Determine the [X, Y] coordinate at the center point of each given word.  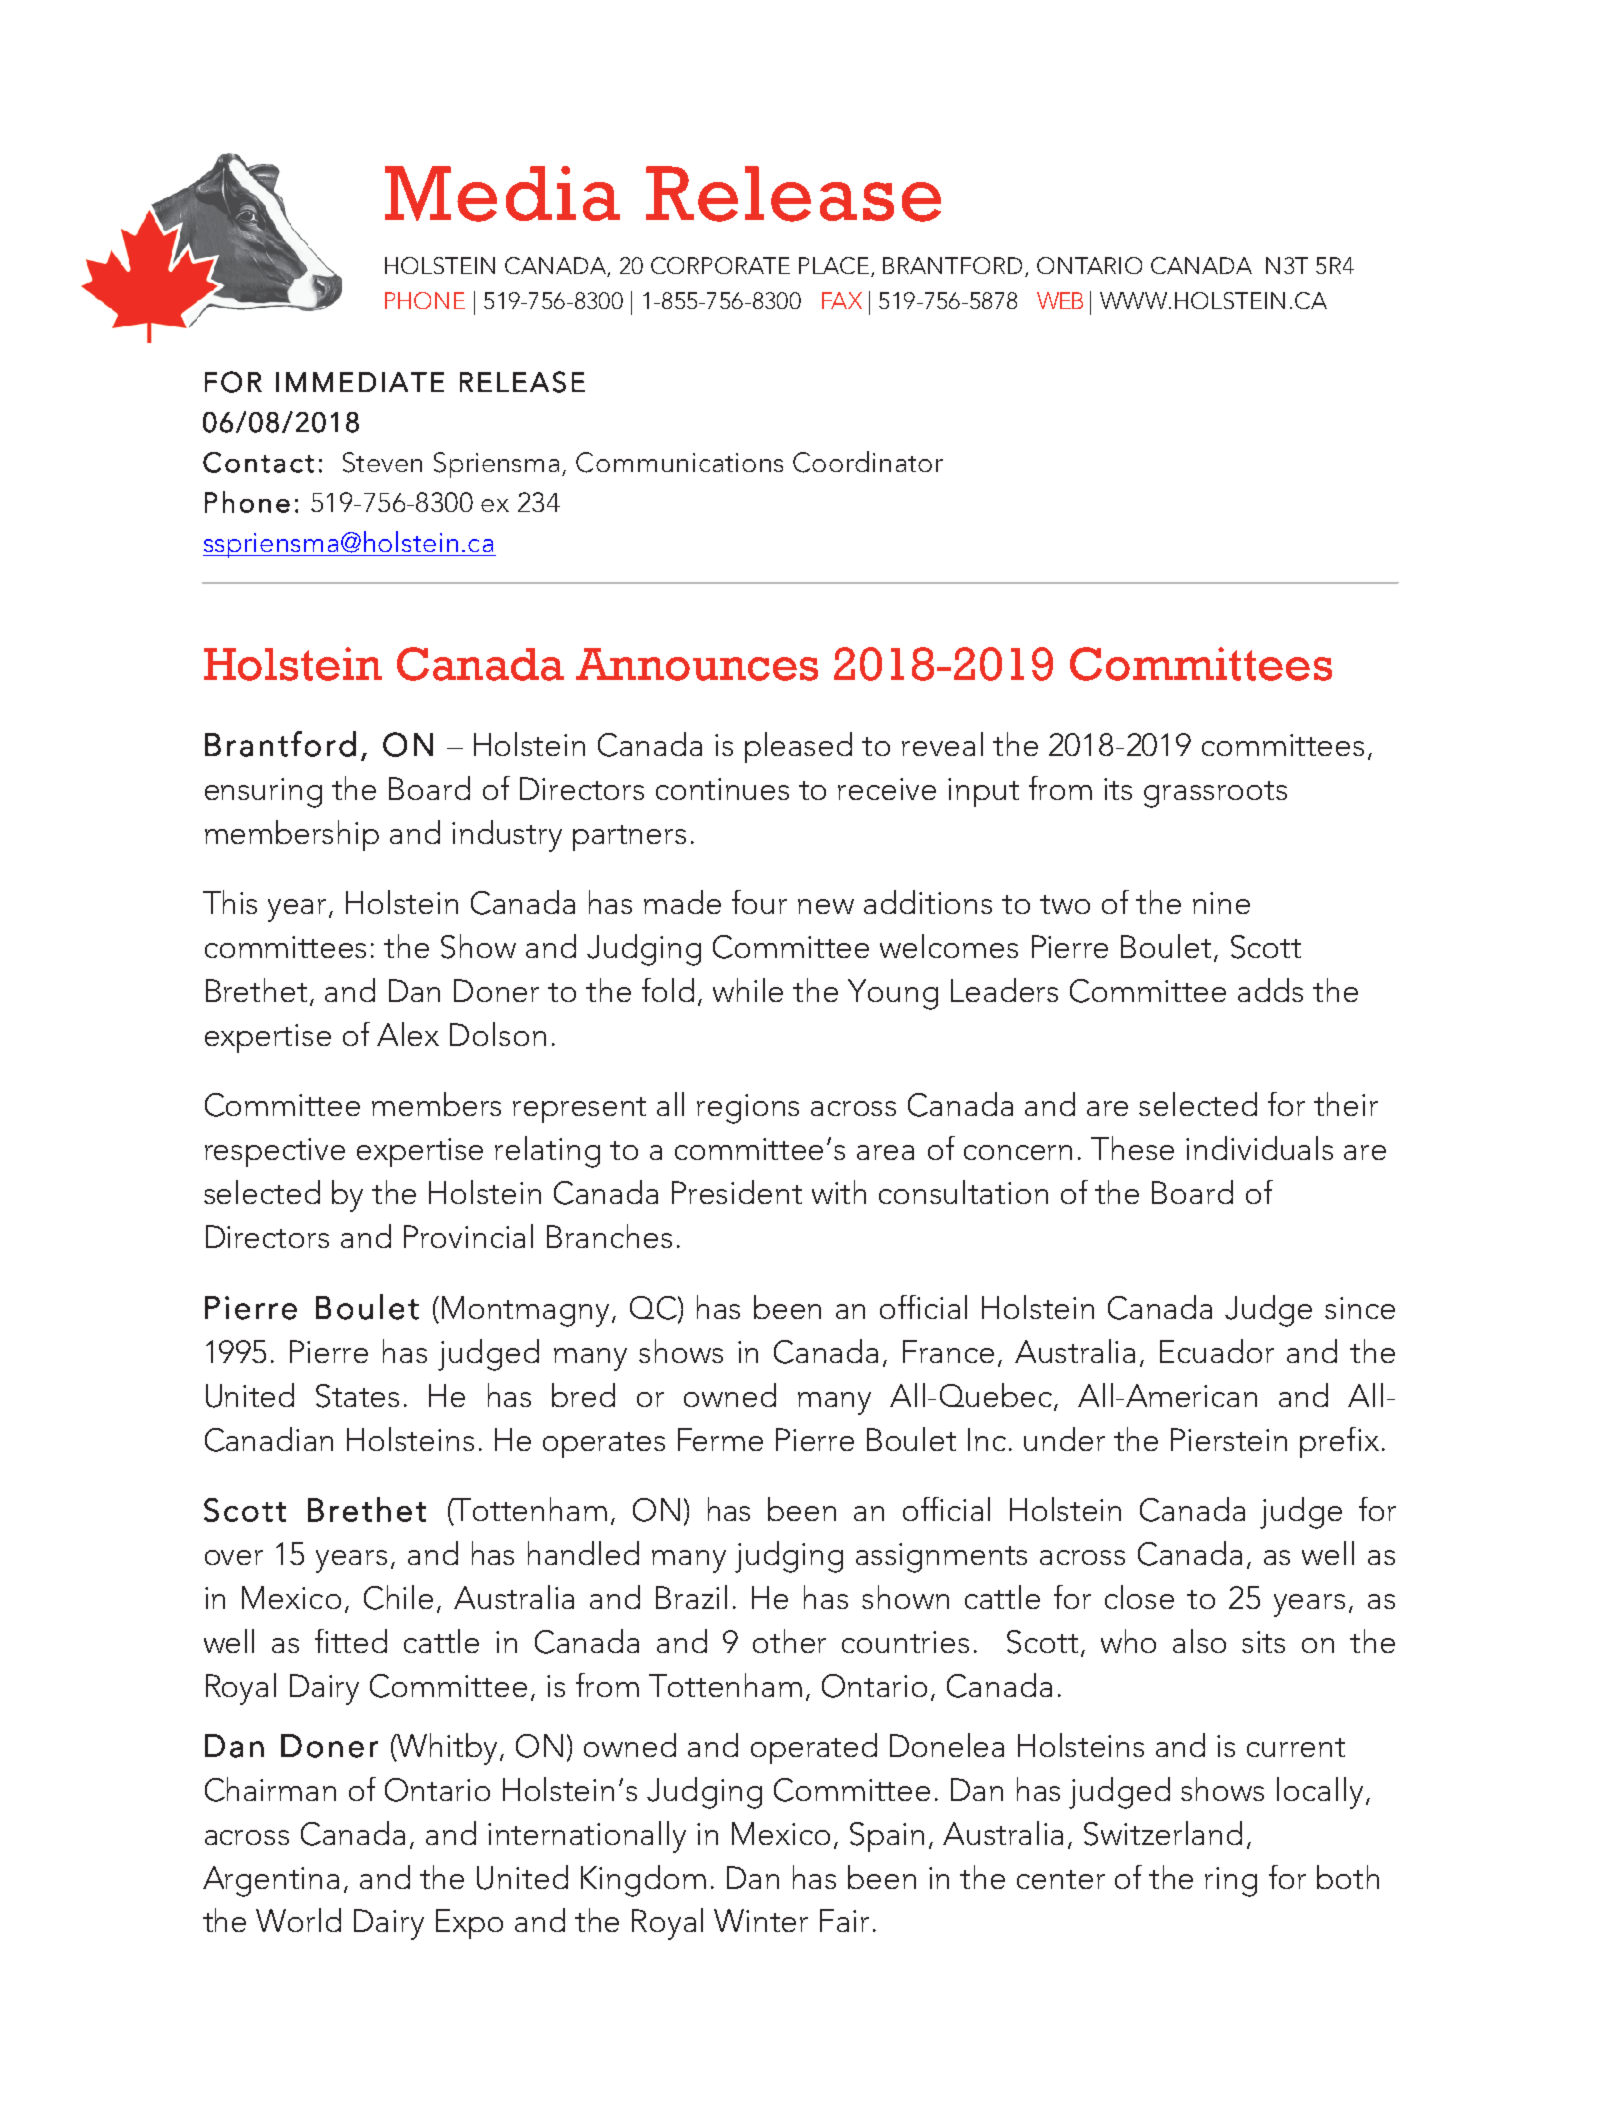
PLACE [834, 265]
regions [748, 1109]
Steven [382, 462]
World [298, 1920]
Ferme [720, 1439]
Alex [408, 1034]
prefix [1339, 1442]
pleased [798, 747]
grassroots [1215, 794]
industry [507, 836]
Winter [761, 1920]
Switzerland [1163, 1833]
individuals [1259, 1148]
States [357, 1396]
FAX [842, 300]
